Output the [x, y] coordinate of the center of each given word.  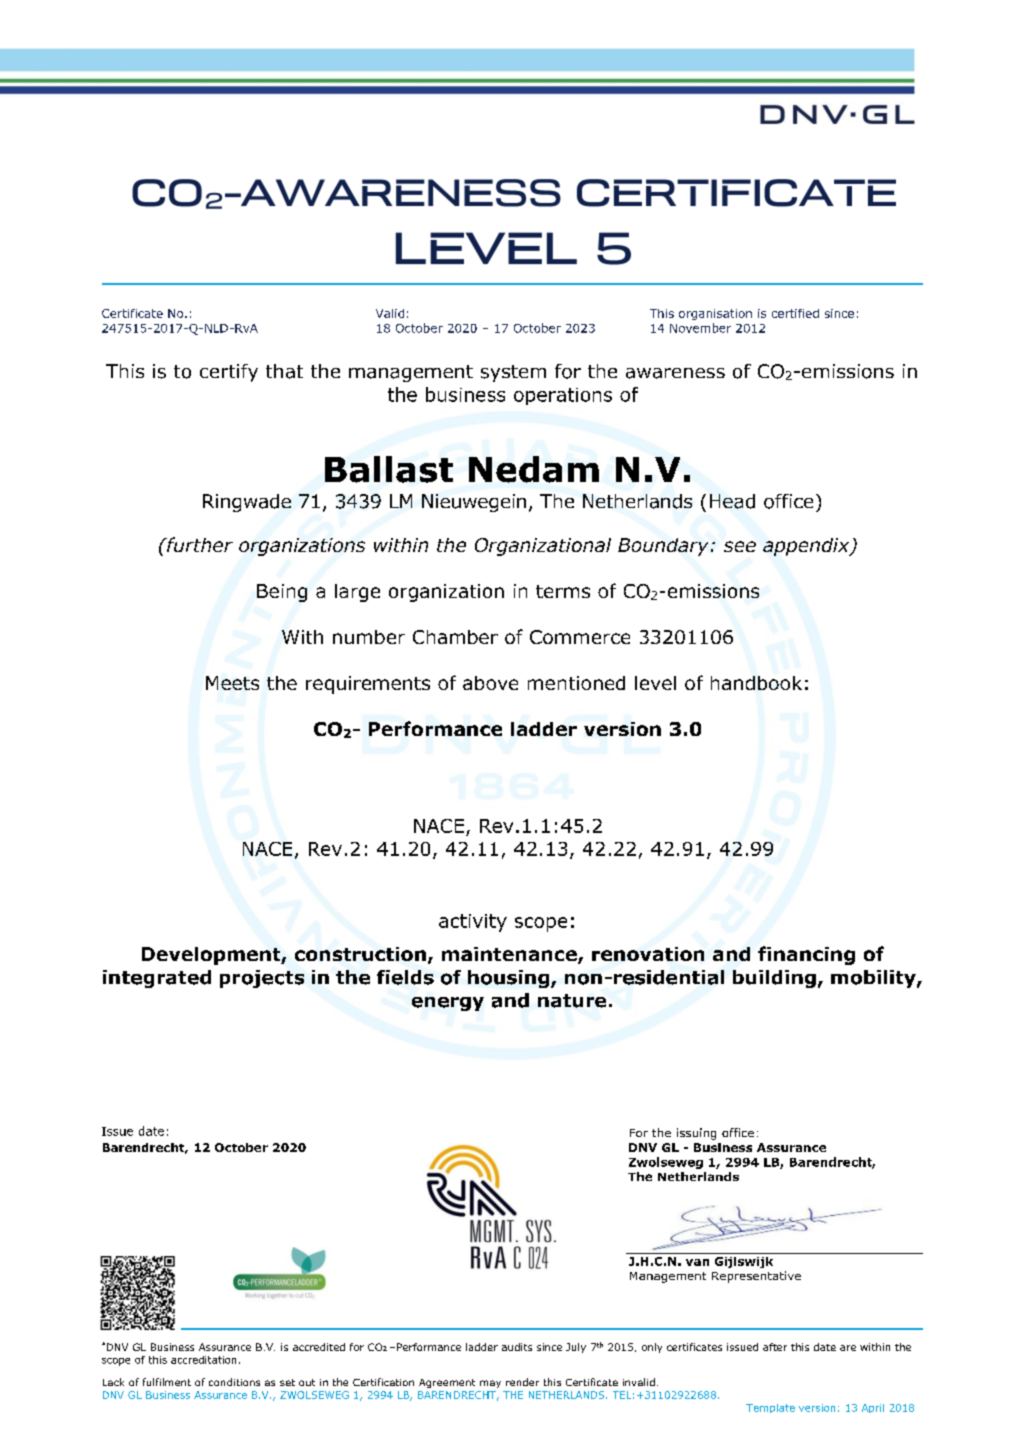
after [775, 1347]
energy [448, 1004]
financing [806, 955]
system [513, 373]
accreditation [203, 1360]
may [490, 1384]
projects [262, 979]
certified [795, 313]
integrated [157, 979]
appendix [807, 547]
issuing [696, 1134]
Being [282, 593]
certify [229, 373]
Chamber [455, 637]
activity [473, 923]
